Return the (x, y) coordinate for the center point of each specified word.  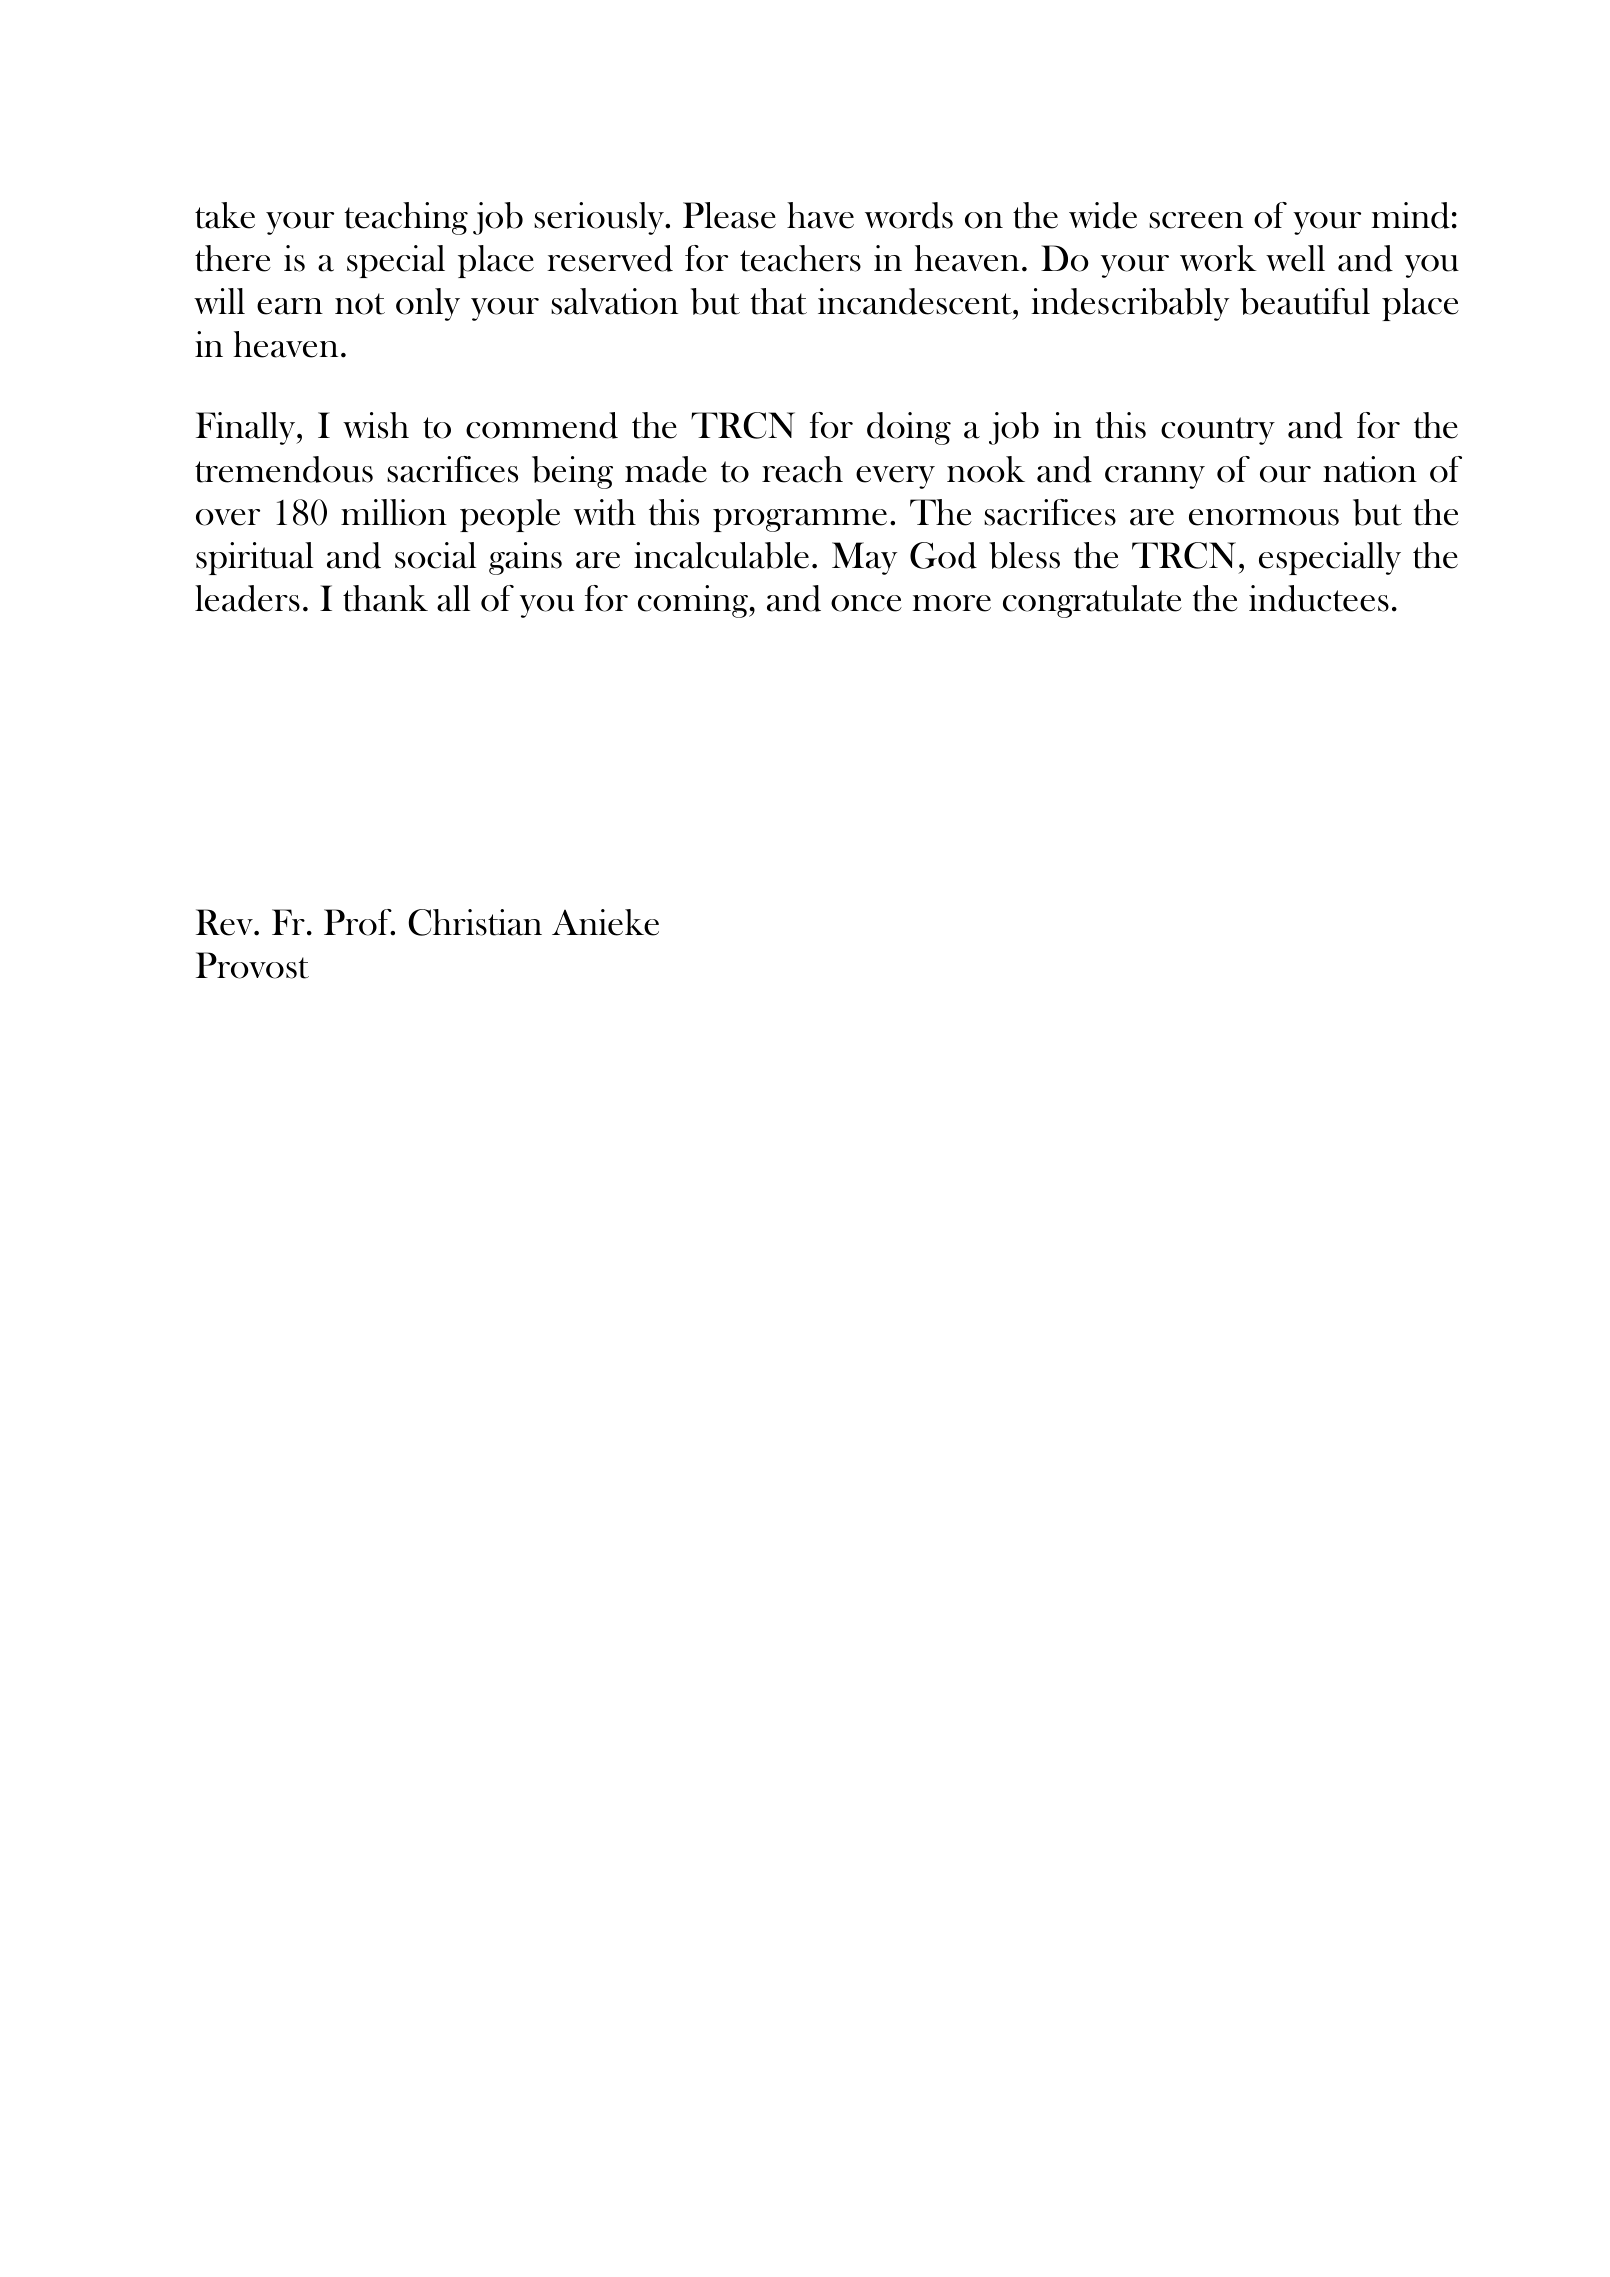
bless (1024, 555)
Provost (252, 965)
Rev (225, 922)
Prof (359, 922)
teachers (800, 258)
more (951, 603)
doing (909, 428)
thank (385, 598)
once (866, 603)
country (1218, 431)
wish (376, 425)
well (1295, 258)
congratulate (1092, 601)
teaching (406, 218)
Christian (475, 922)
